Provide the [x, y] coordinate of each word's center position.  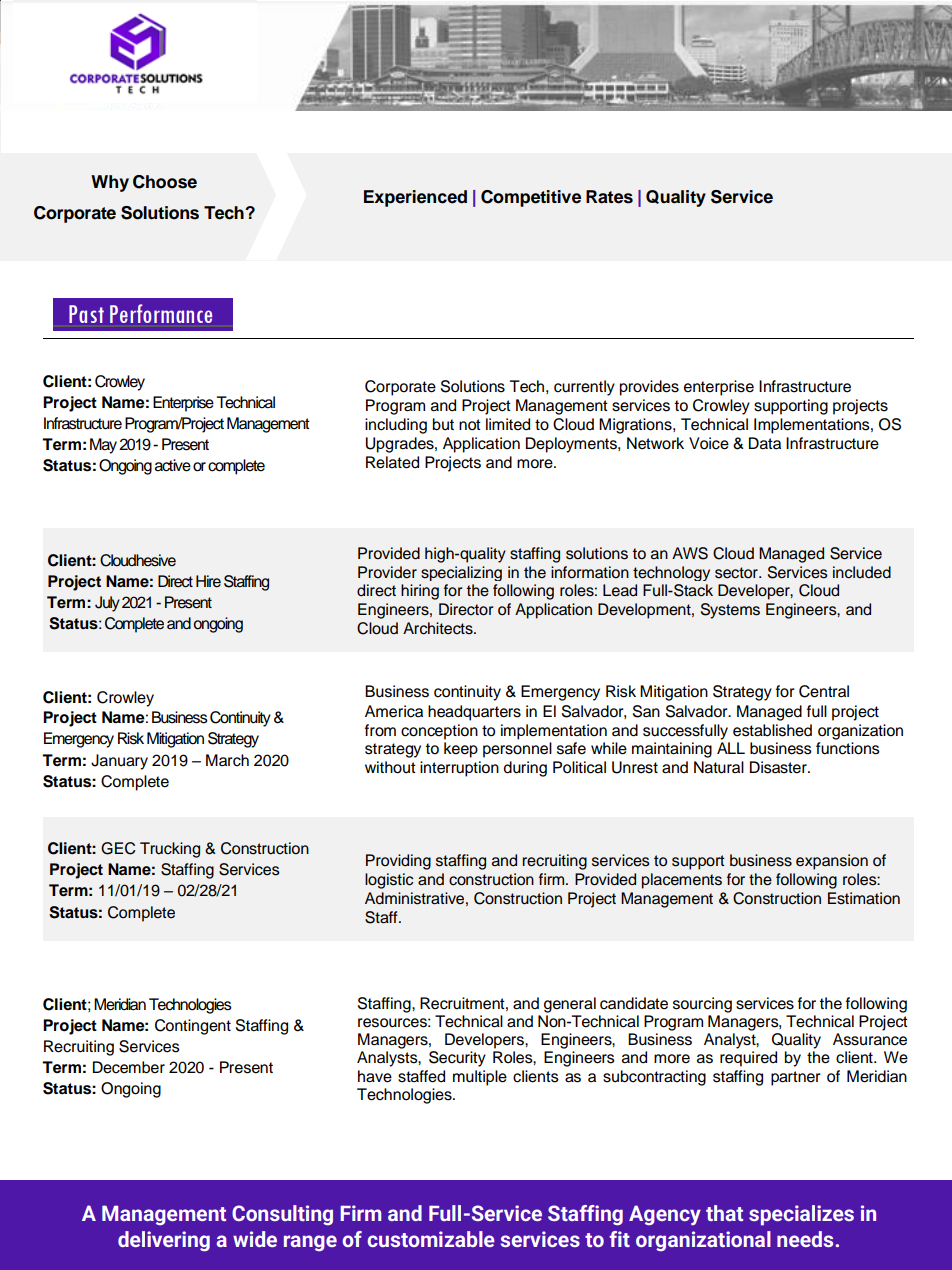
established [772, 730]
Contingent [193, 1027]
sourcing [702, 1005]
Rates [609, 197]
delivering [164, 1241]
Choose [165, 182]
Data [765, 443]
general [570, 1005]
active [173, 465]
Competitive [531, 198]
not [470, 425]
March [227, 760]
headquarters [474, 713]
